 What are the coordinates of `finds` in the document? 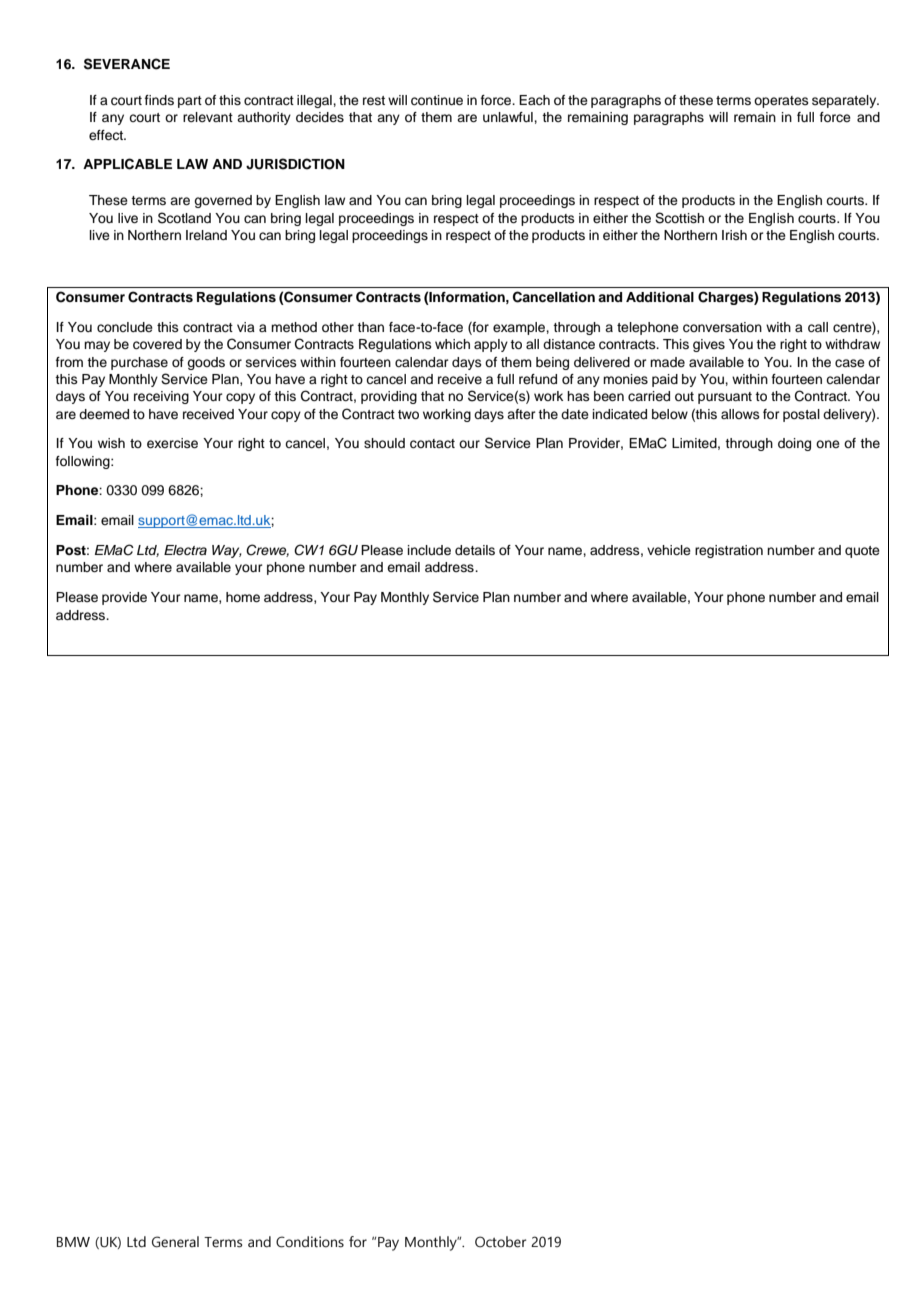 It's located at (159, 100).
